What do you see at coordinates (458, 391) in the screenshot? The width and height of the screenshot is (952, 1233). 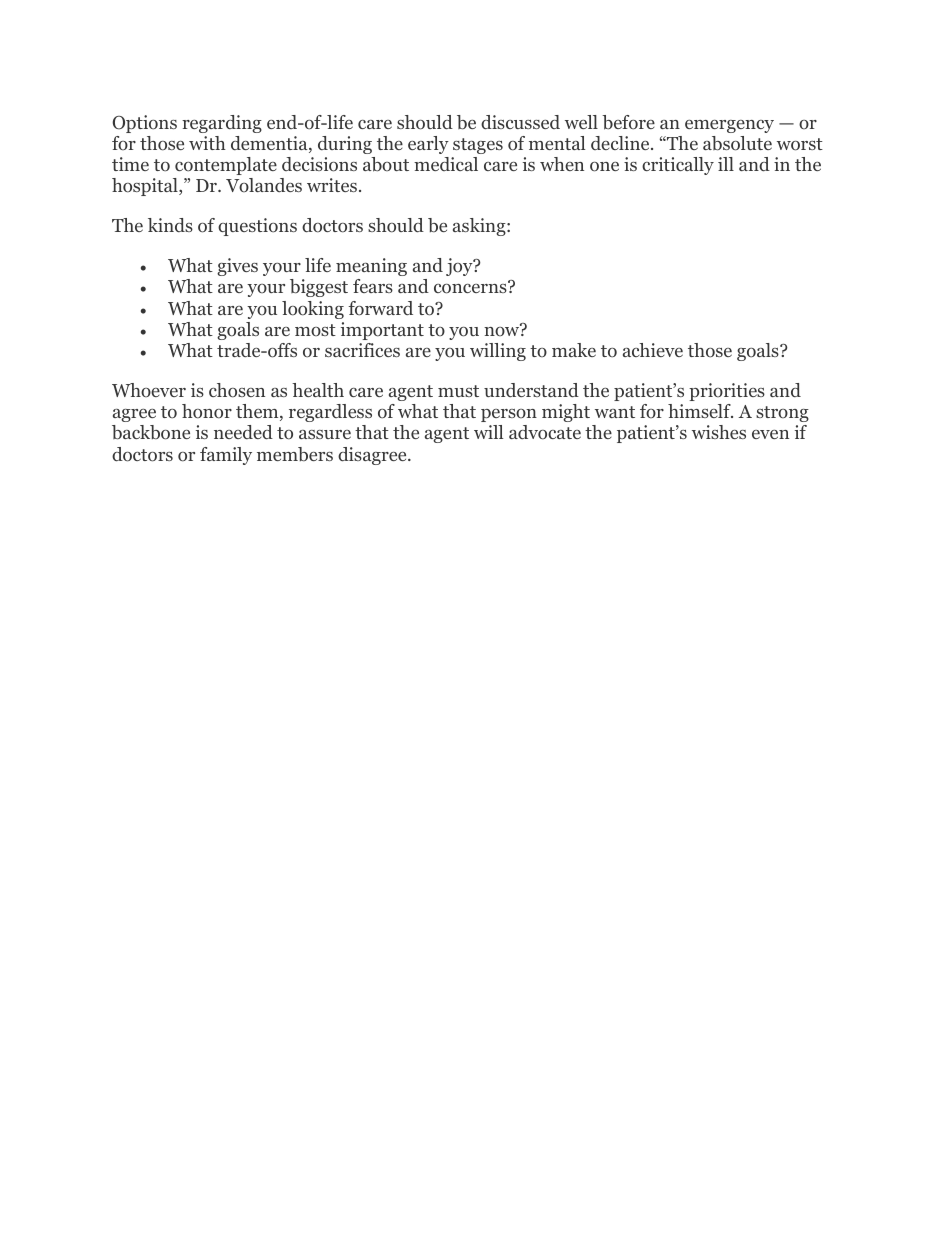 I see `must` at bounding box center [458, 391].
